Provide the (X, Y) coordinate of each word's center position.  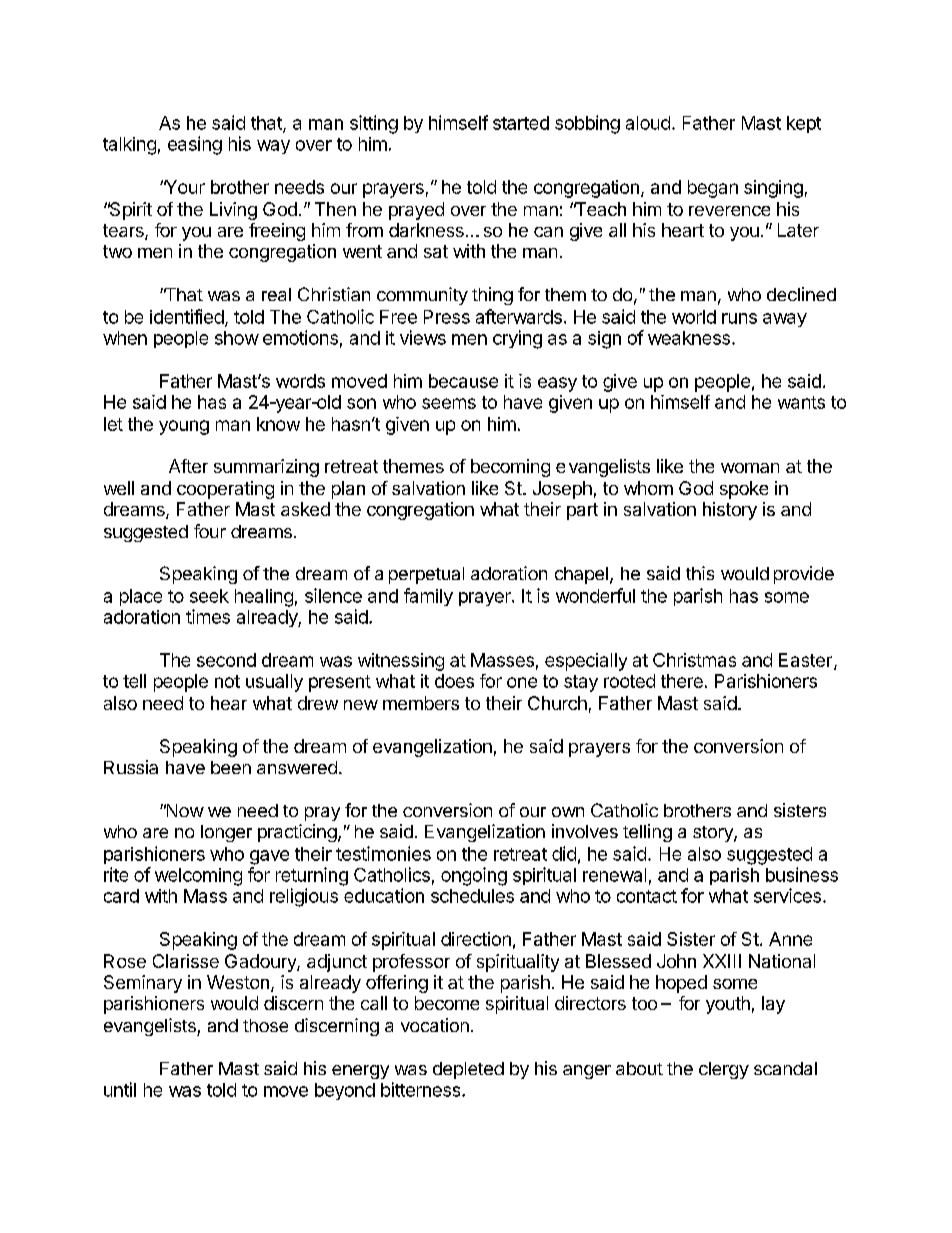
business (802, 874)
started (521, 123)
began (713, 189)
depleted (468, 1070)
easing (195, 145)
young (184, 427)
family (428, 597)
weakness (689, 338)
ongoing (474, 876)
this (700, 573)
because (463, 381)
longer (226, 833)
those (265, 1025)
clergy (724, 1070)
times (208, 616)
